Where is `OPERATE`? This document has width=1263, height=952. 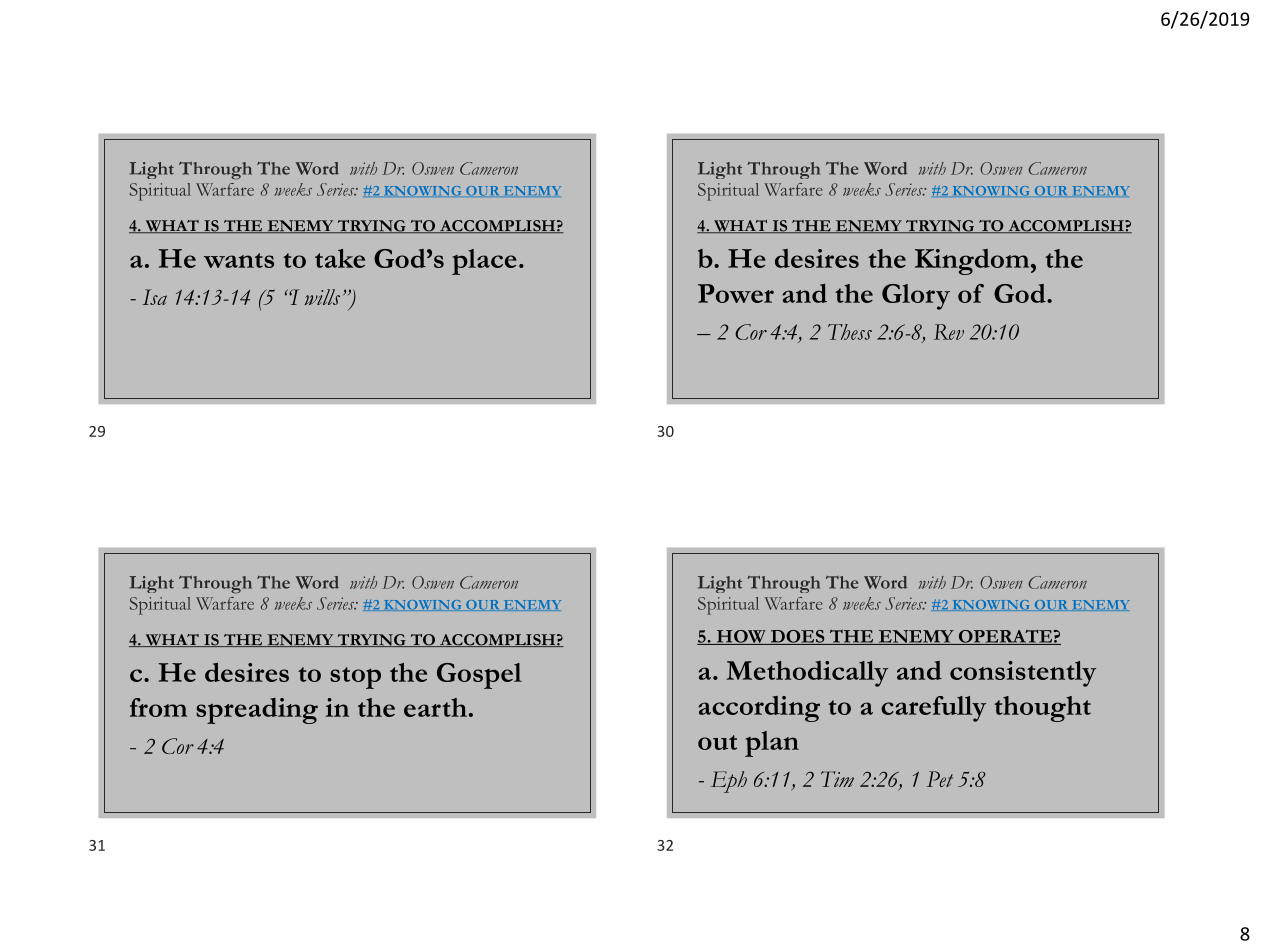 OPERATE is located at coordinates (1005, 637).
